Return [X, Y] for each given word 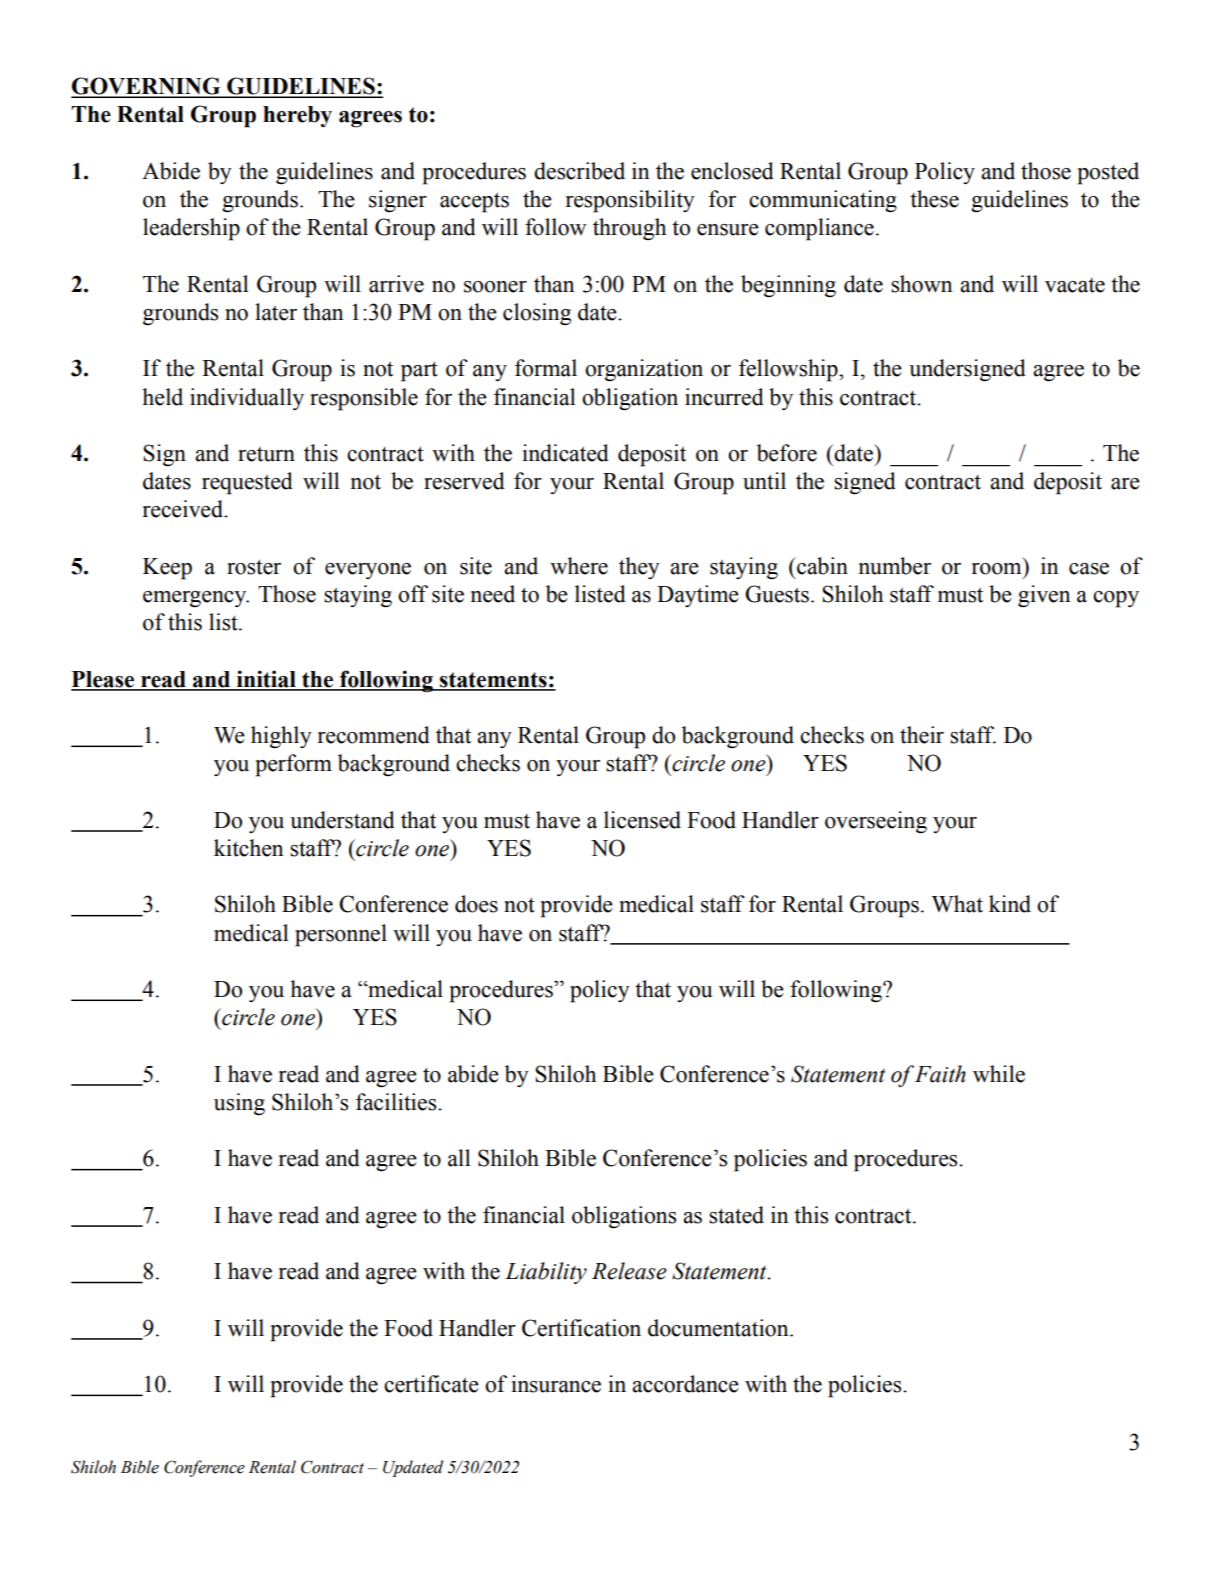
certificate [431, 1384]
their [922, 735]
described [579, 171]
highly [281, 737]
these [934, 199]
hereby [297, 116]
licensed [642, 820]
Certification [581, 1328]
